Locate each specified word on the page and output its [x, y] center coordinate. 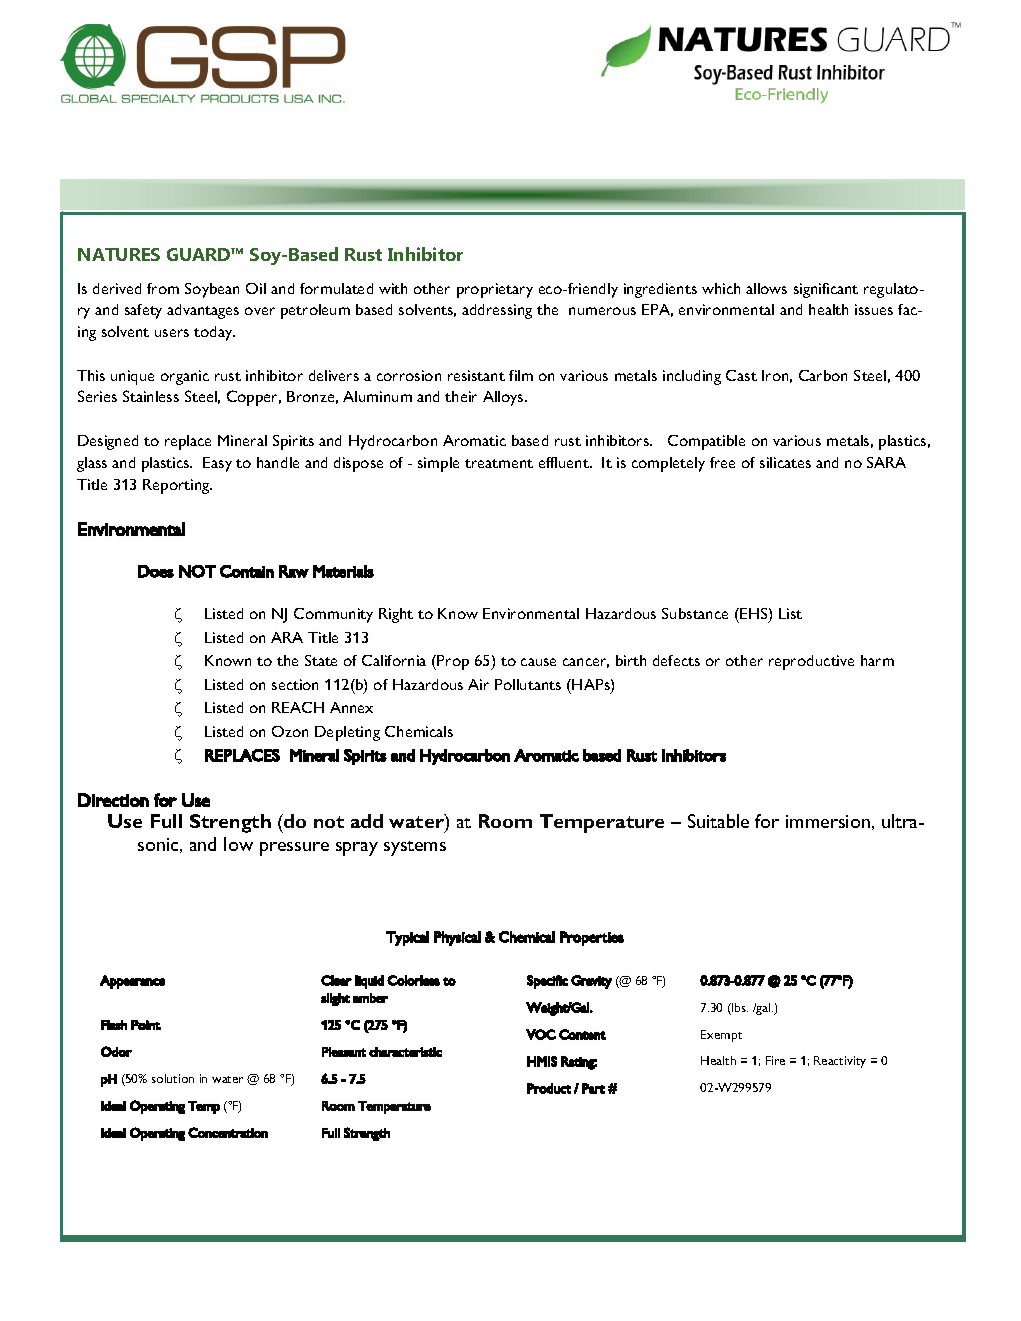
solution [173, 1078]
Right [396, 615]
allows [766, 288]
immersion [828, 821]
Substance [695, 613]
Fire [775, 1060]
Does [156, 571]
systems [415, 848]
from [163, 288]
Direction [113, 800]
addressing [497, 311]
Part [593, 1088]
